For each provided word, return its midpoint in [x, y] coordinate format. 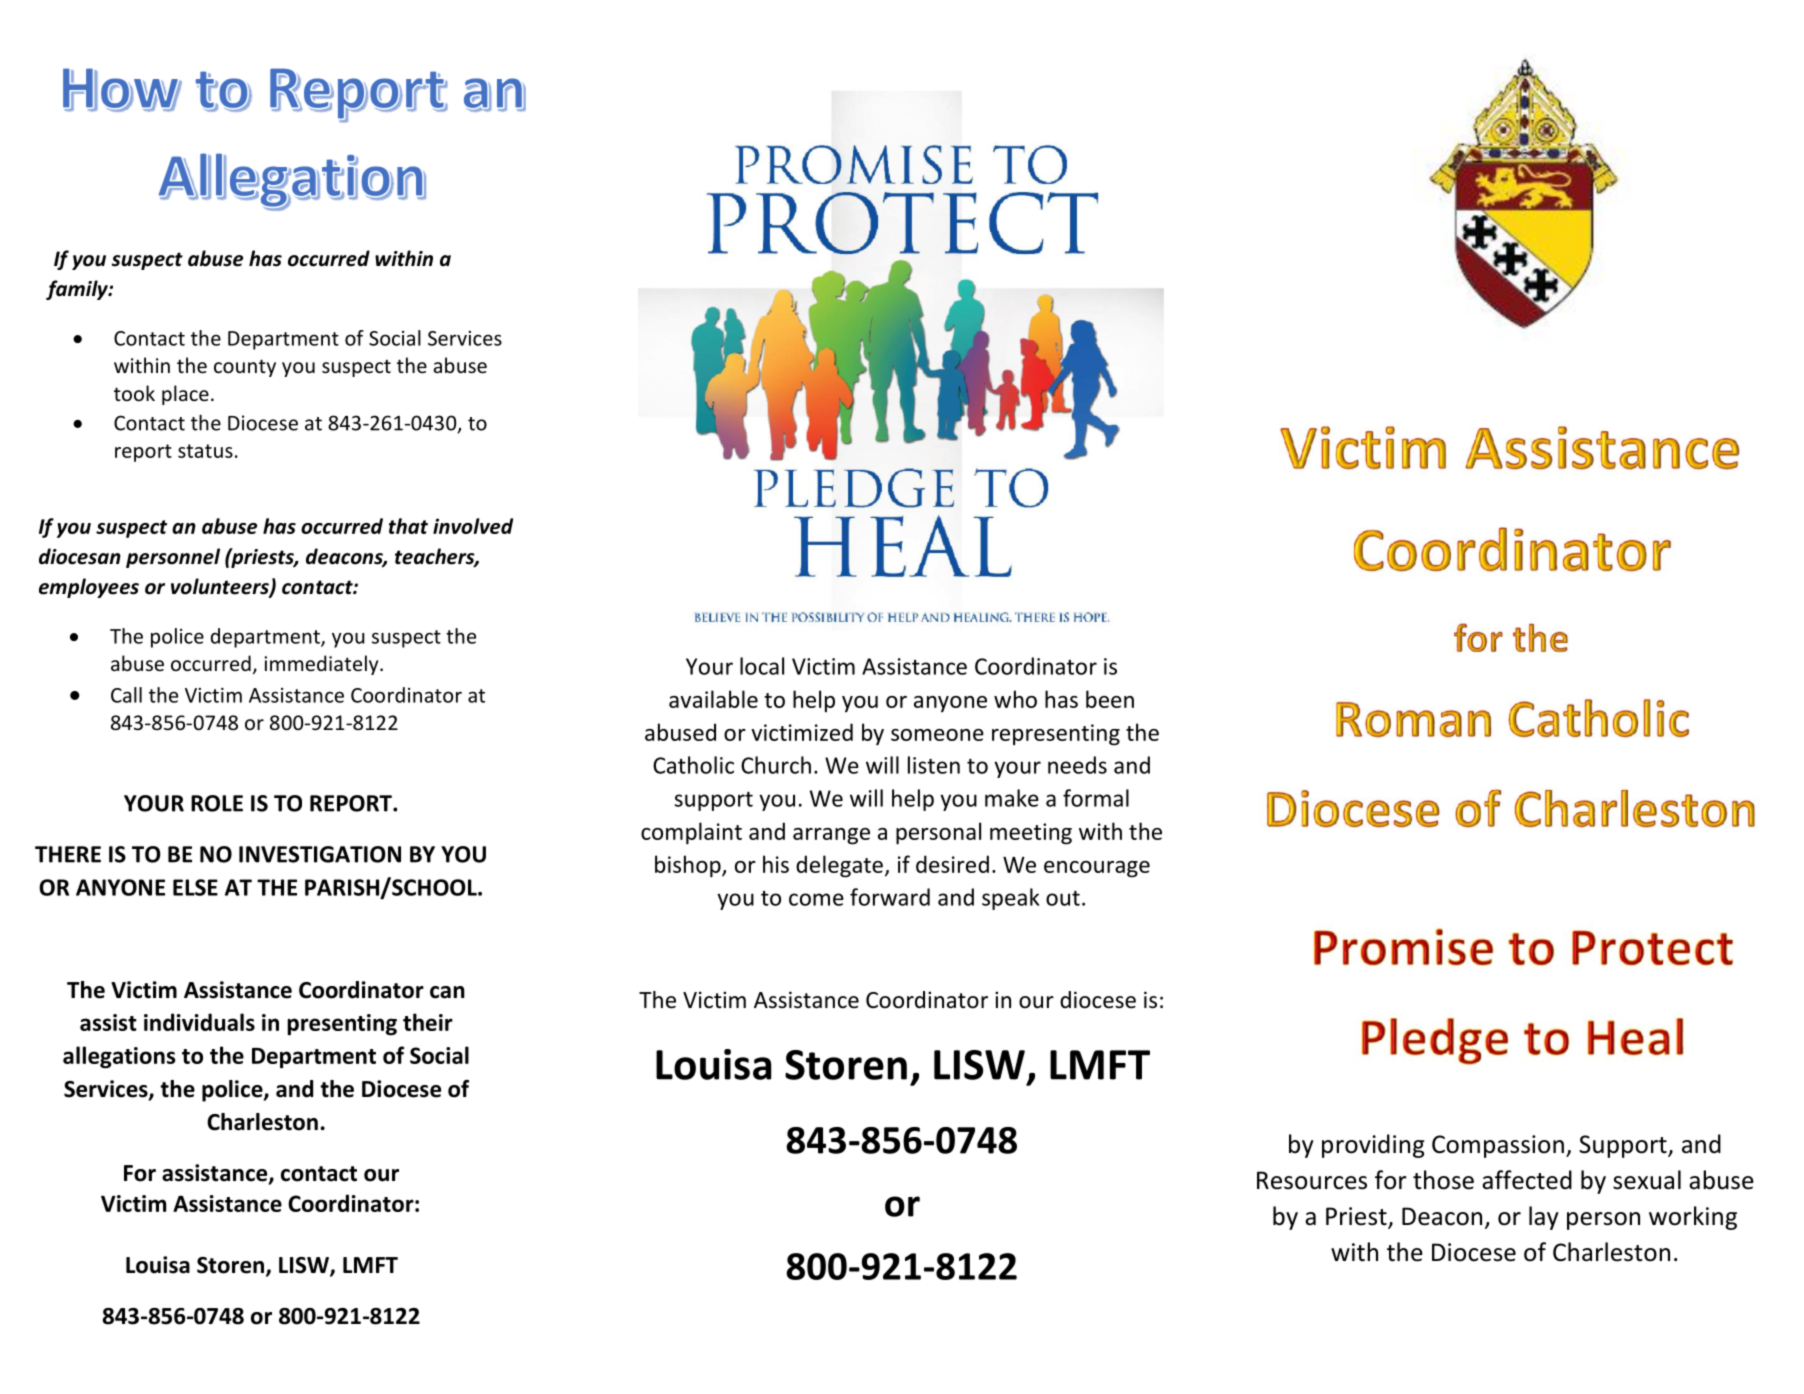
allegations [119, 1057]
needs [1077, 765]
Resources [1312, 1180]
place [185, 395]
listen [934, 765]
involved [473, 526]
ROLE [217, 803]
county [245, 368]
